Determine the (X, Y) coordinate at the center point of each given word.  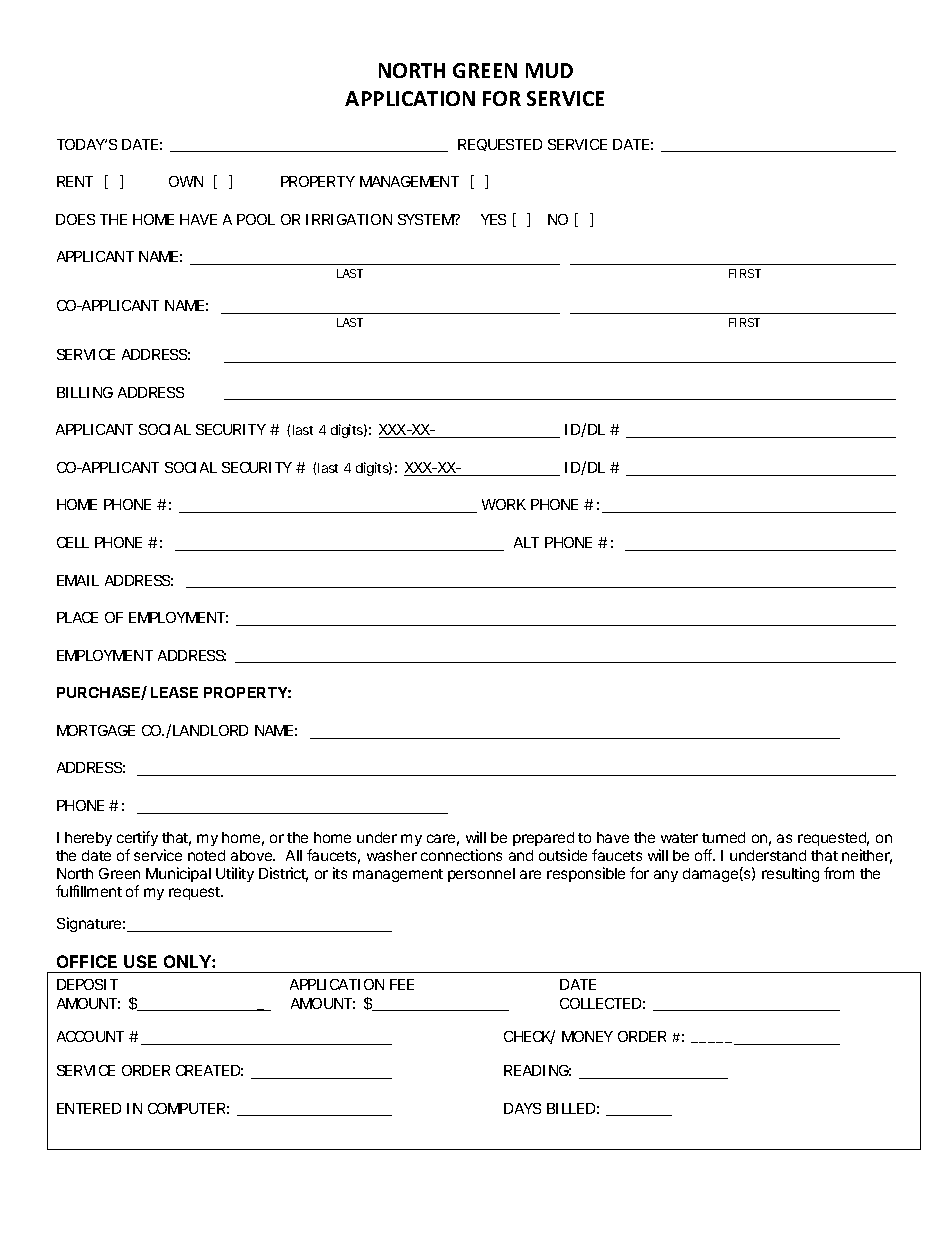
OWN (186, 181)
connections (461, 855)
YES (493, 219)
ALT (526, 542)
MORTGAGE (96, 730)
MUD (549, 70)
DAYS (522, 1108)
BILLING (85, 392)
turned (723, 837)
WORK (504, 504)
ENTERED (89, 1108)
